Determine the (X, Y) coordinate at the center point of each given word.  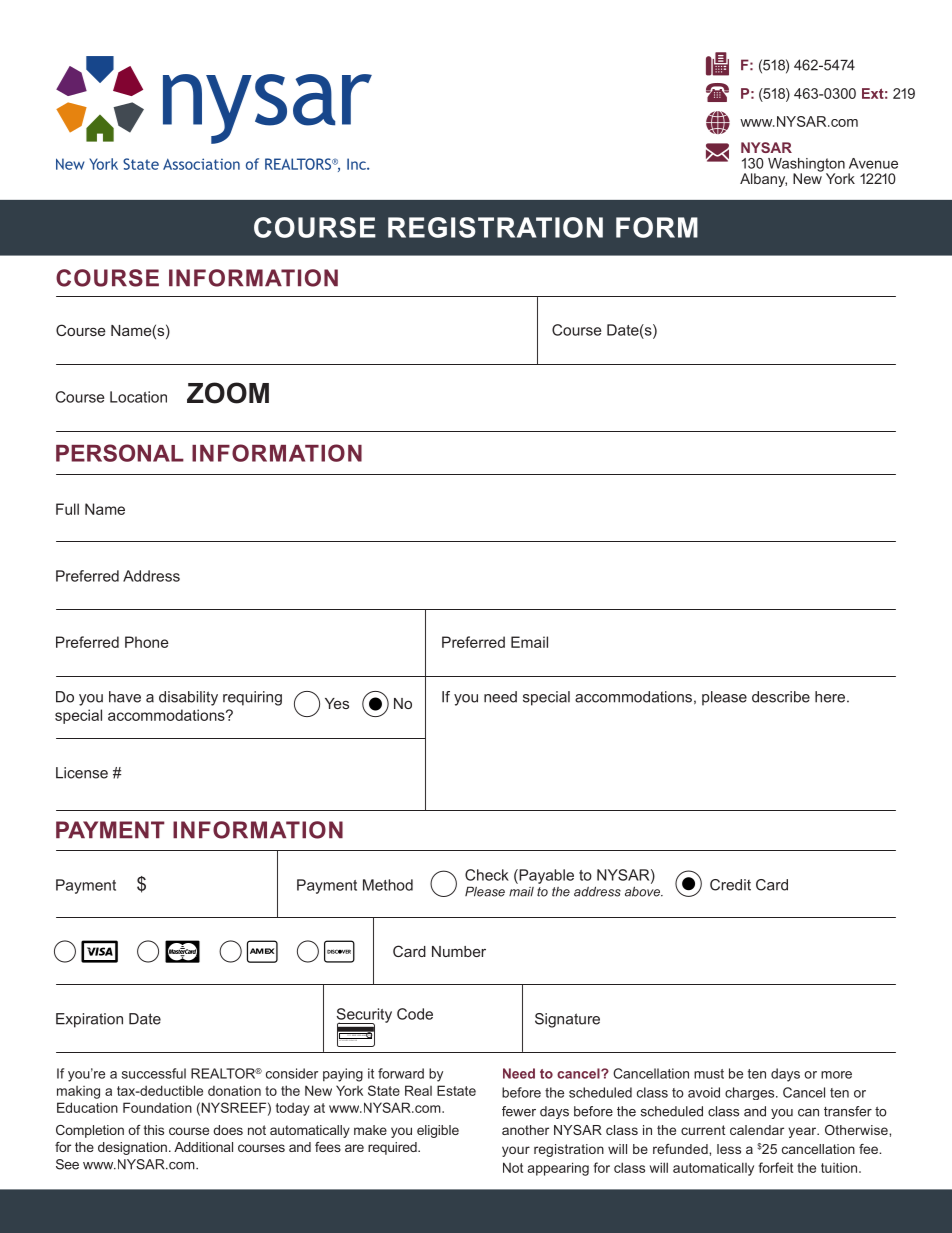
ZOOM (228, 393)
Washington (806, 166)
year (803, 1132)
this (154, 1130)
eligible (438, 1131)
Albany (763, 180)
